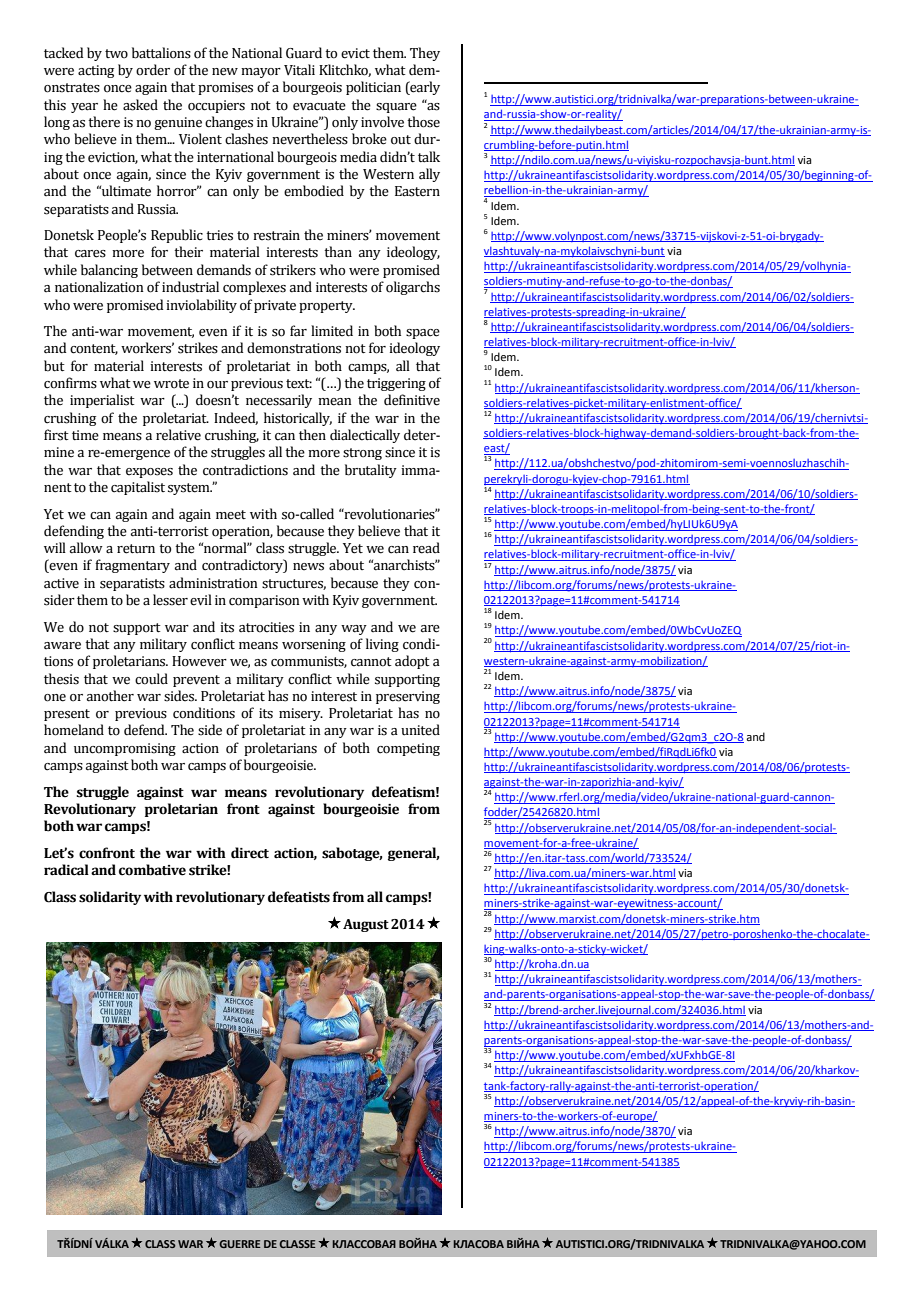 This document has height=1308, width=924. I want to click on politician, so click(373, 88).
